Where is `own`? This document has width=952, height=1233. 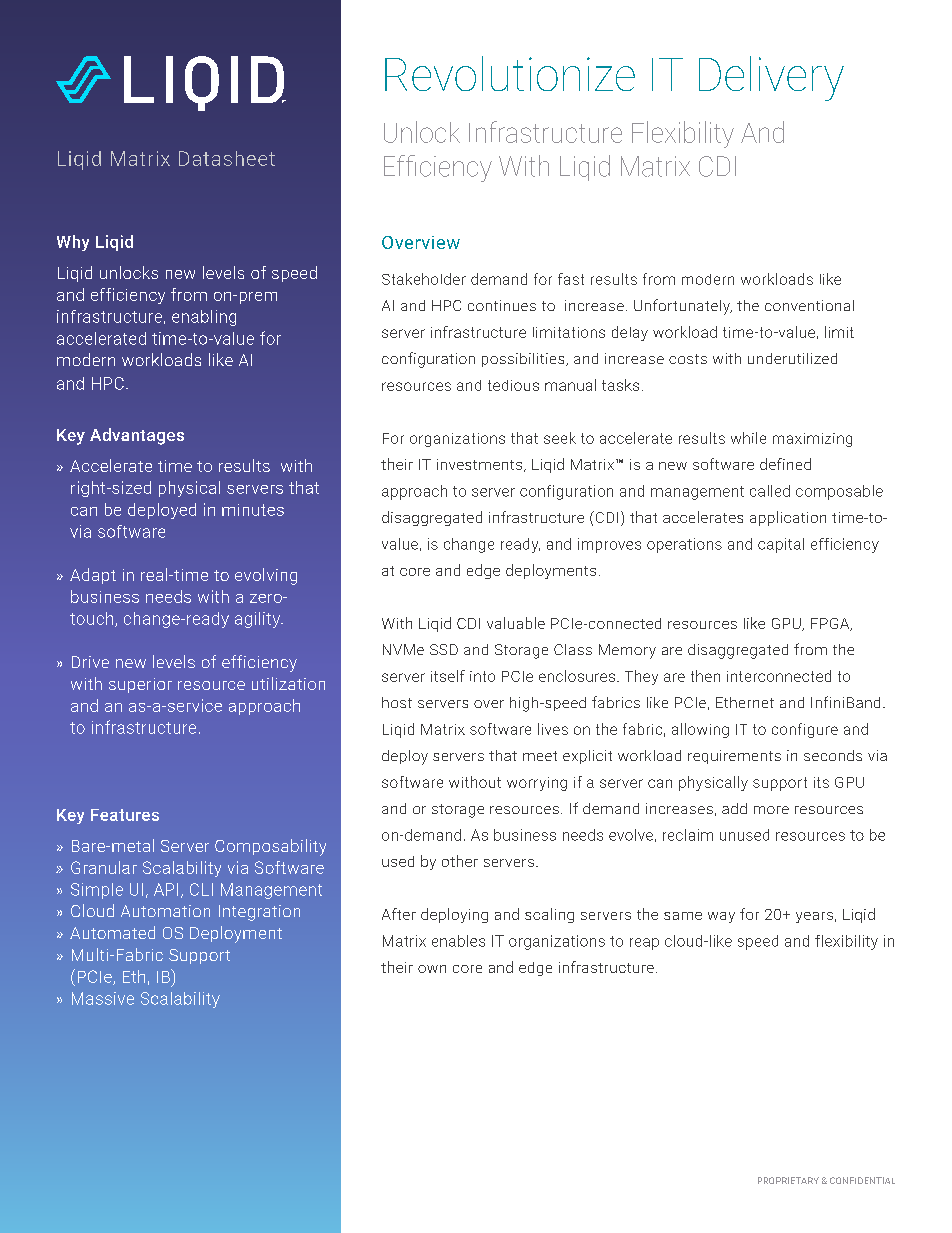
own is located at coordinates (432, 969).
